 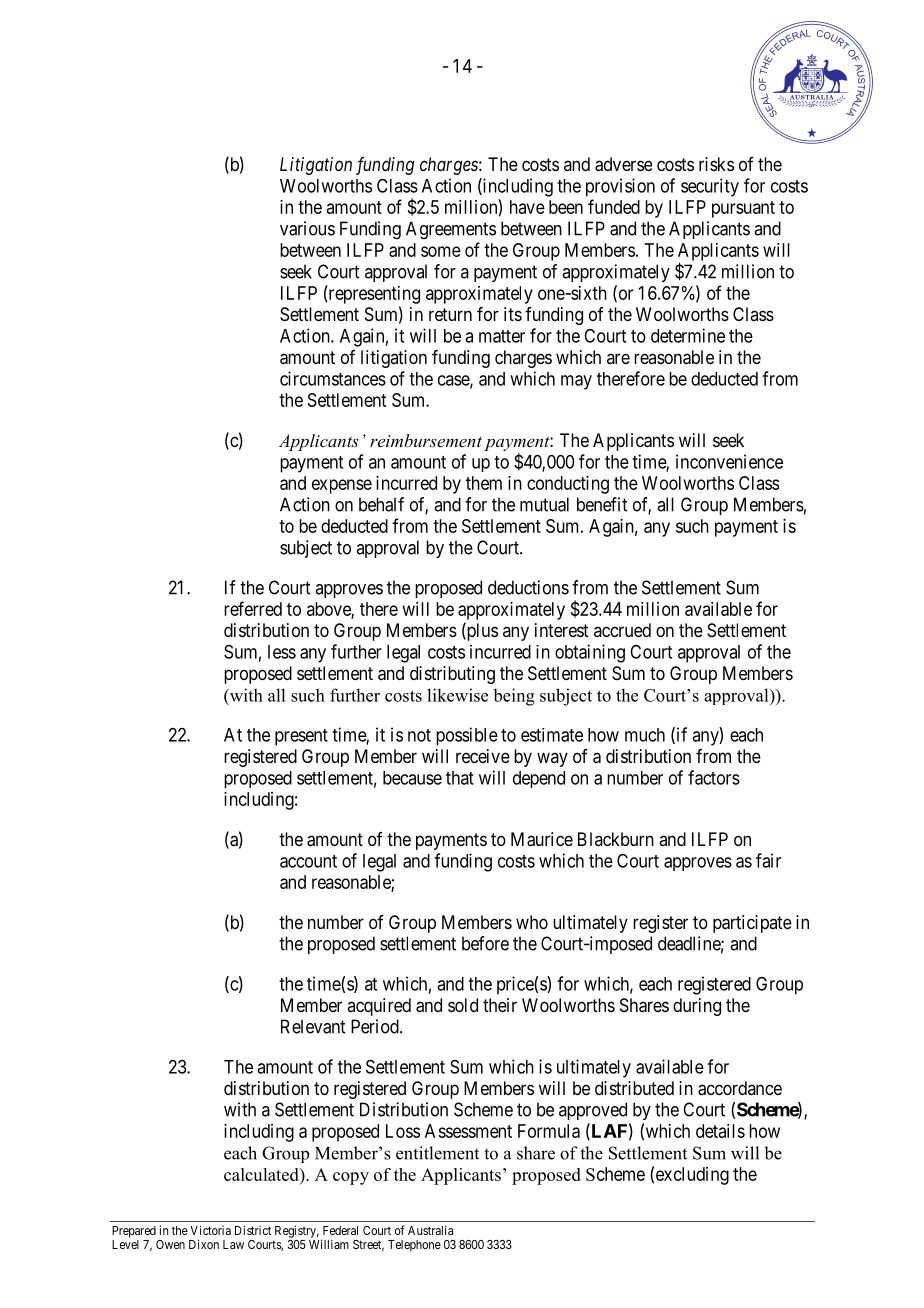 I want to click on account, so click(x=308, y=861).
